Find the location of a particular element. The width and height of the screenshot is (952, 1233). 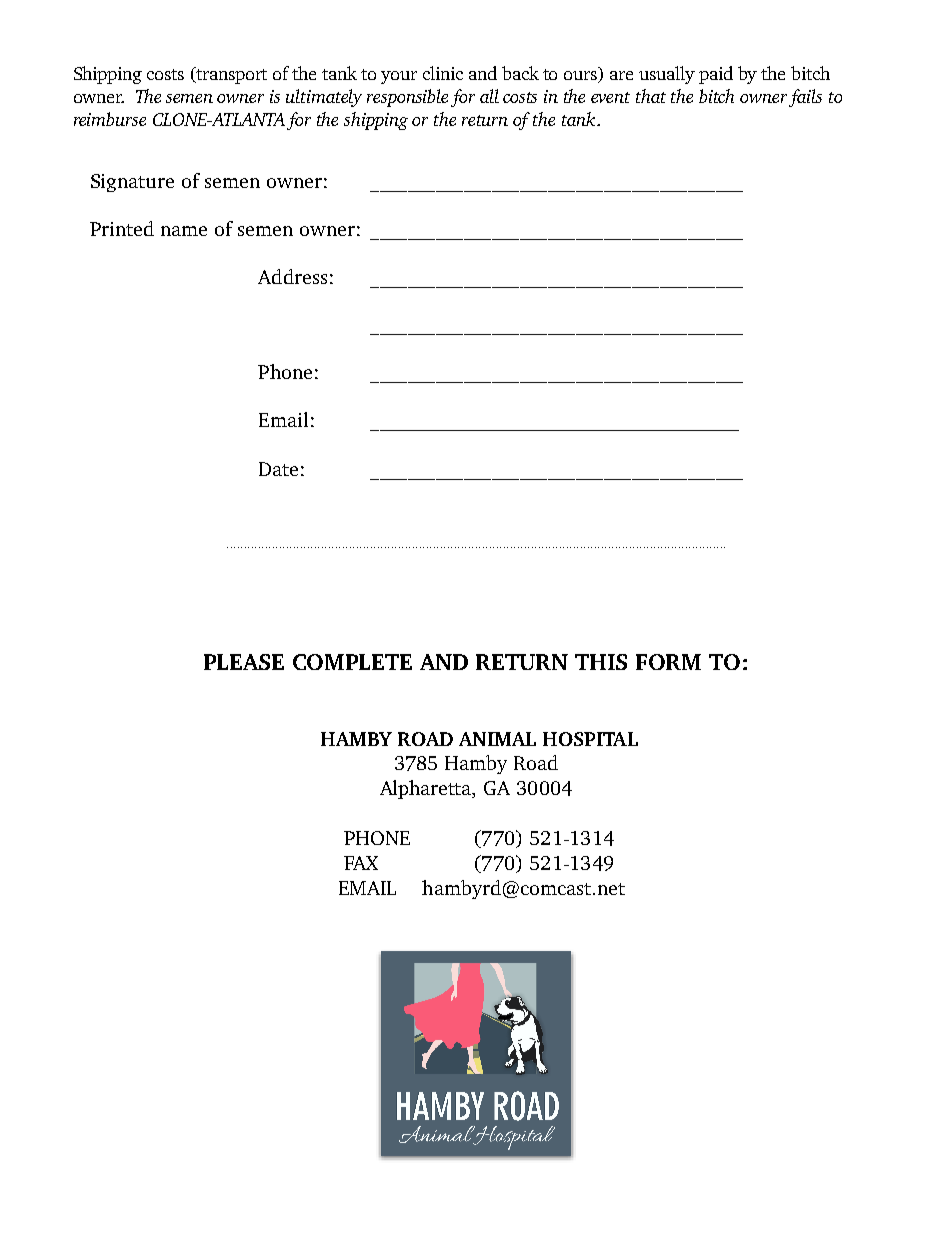

Alpharetta is located at coordinates (427, 789).
